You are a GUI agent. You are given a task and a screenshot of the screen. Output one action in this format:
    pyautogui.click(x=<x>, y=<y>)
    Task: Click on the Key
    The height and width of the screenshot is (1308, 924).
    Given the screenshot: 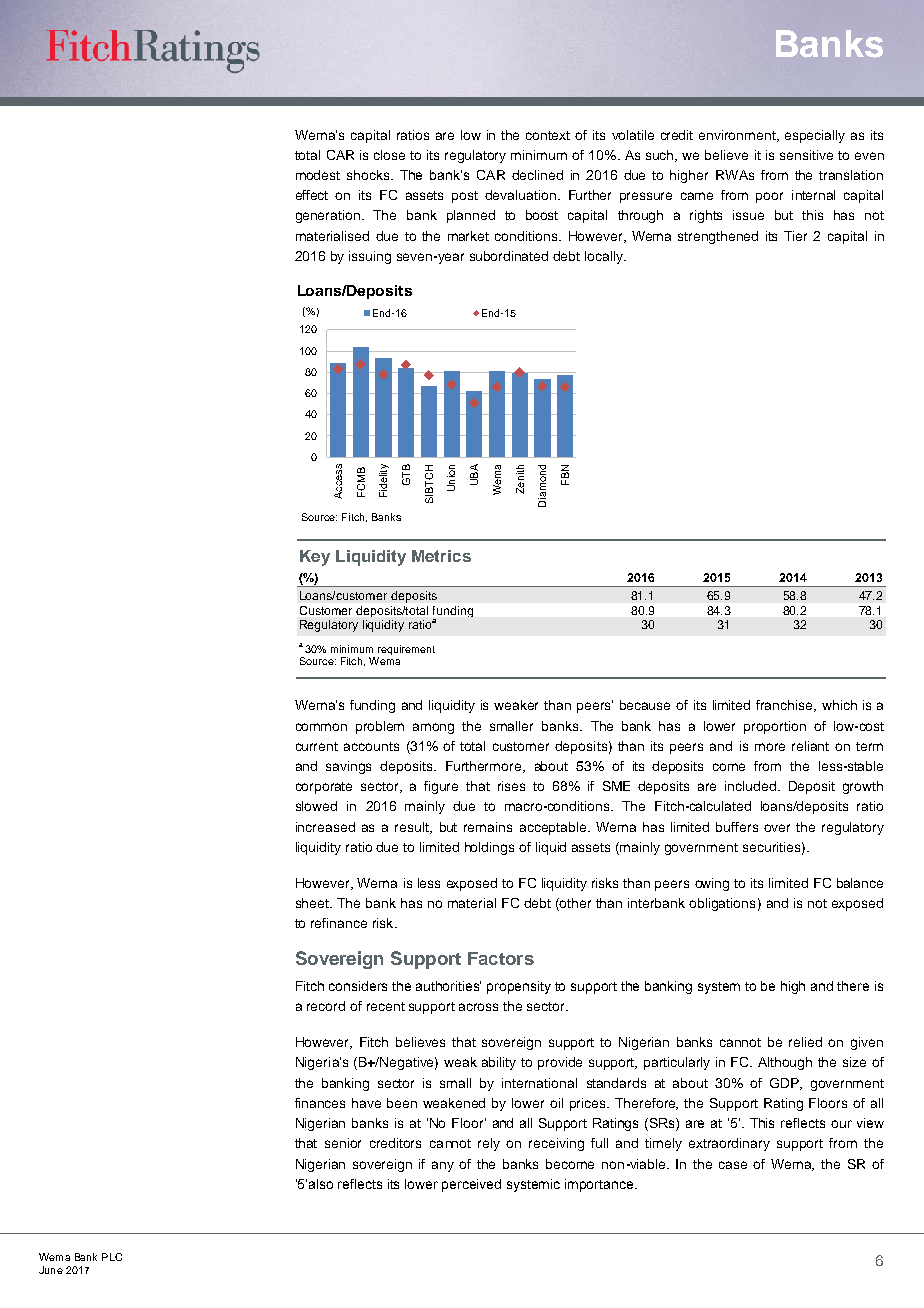 What is the action you would take?
    pyautogui.click(x=315, y=558)
